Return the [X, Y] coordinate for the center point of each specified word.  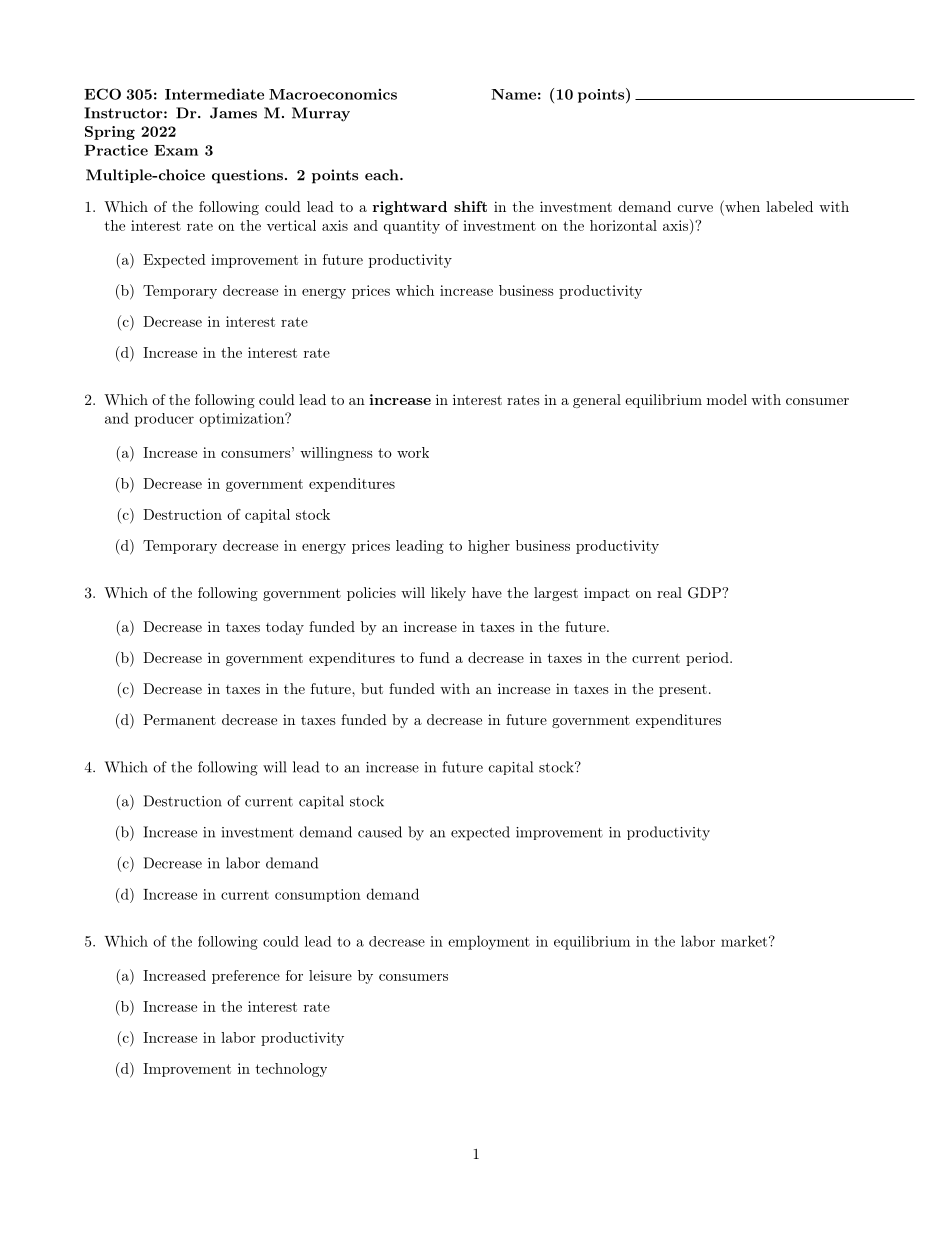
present [683, 691]
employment [489, 942]
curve [695, 208]
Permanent [179, 719]
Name [513, 94]
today [285, 628]
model [727, 399]
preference [246, 977]
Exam [176, 150]
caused [380, 832]
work [413, 452]
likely [448, 594]
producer [164, 420]
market [744, 941]
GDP [705, 593]
